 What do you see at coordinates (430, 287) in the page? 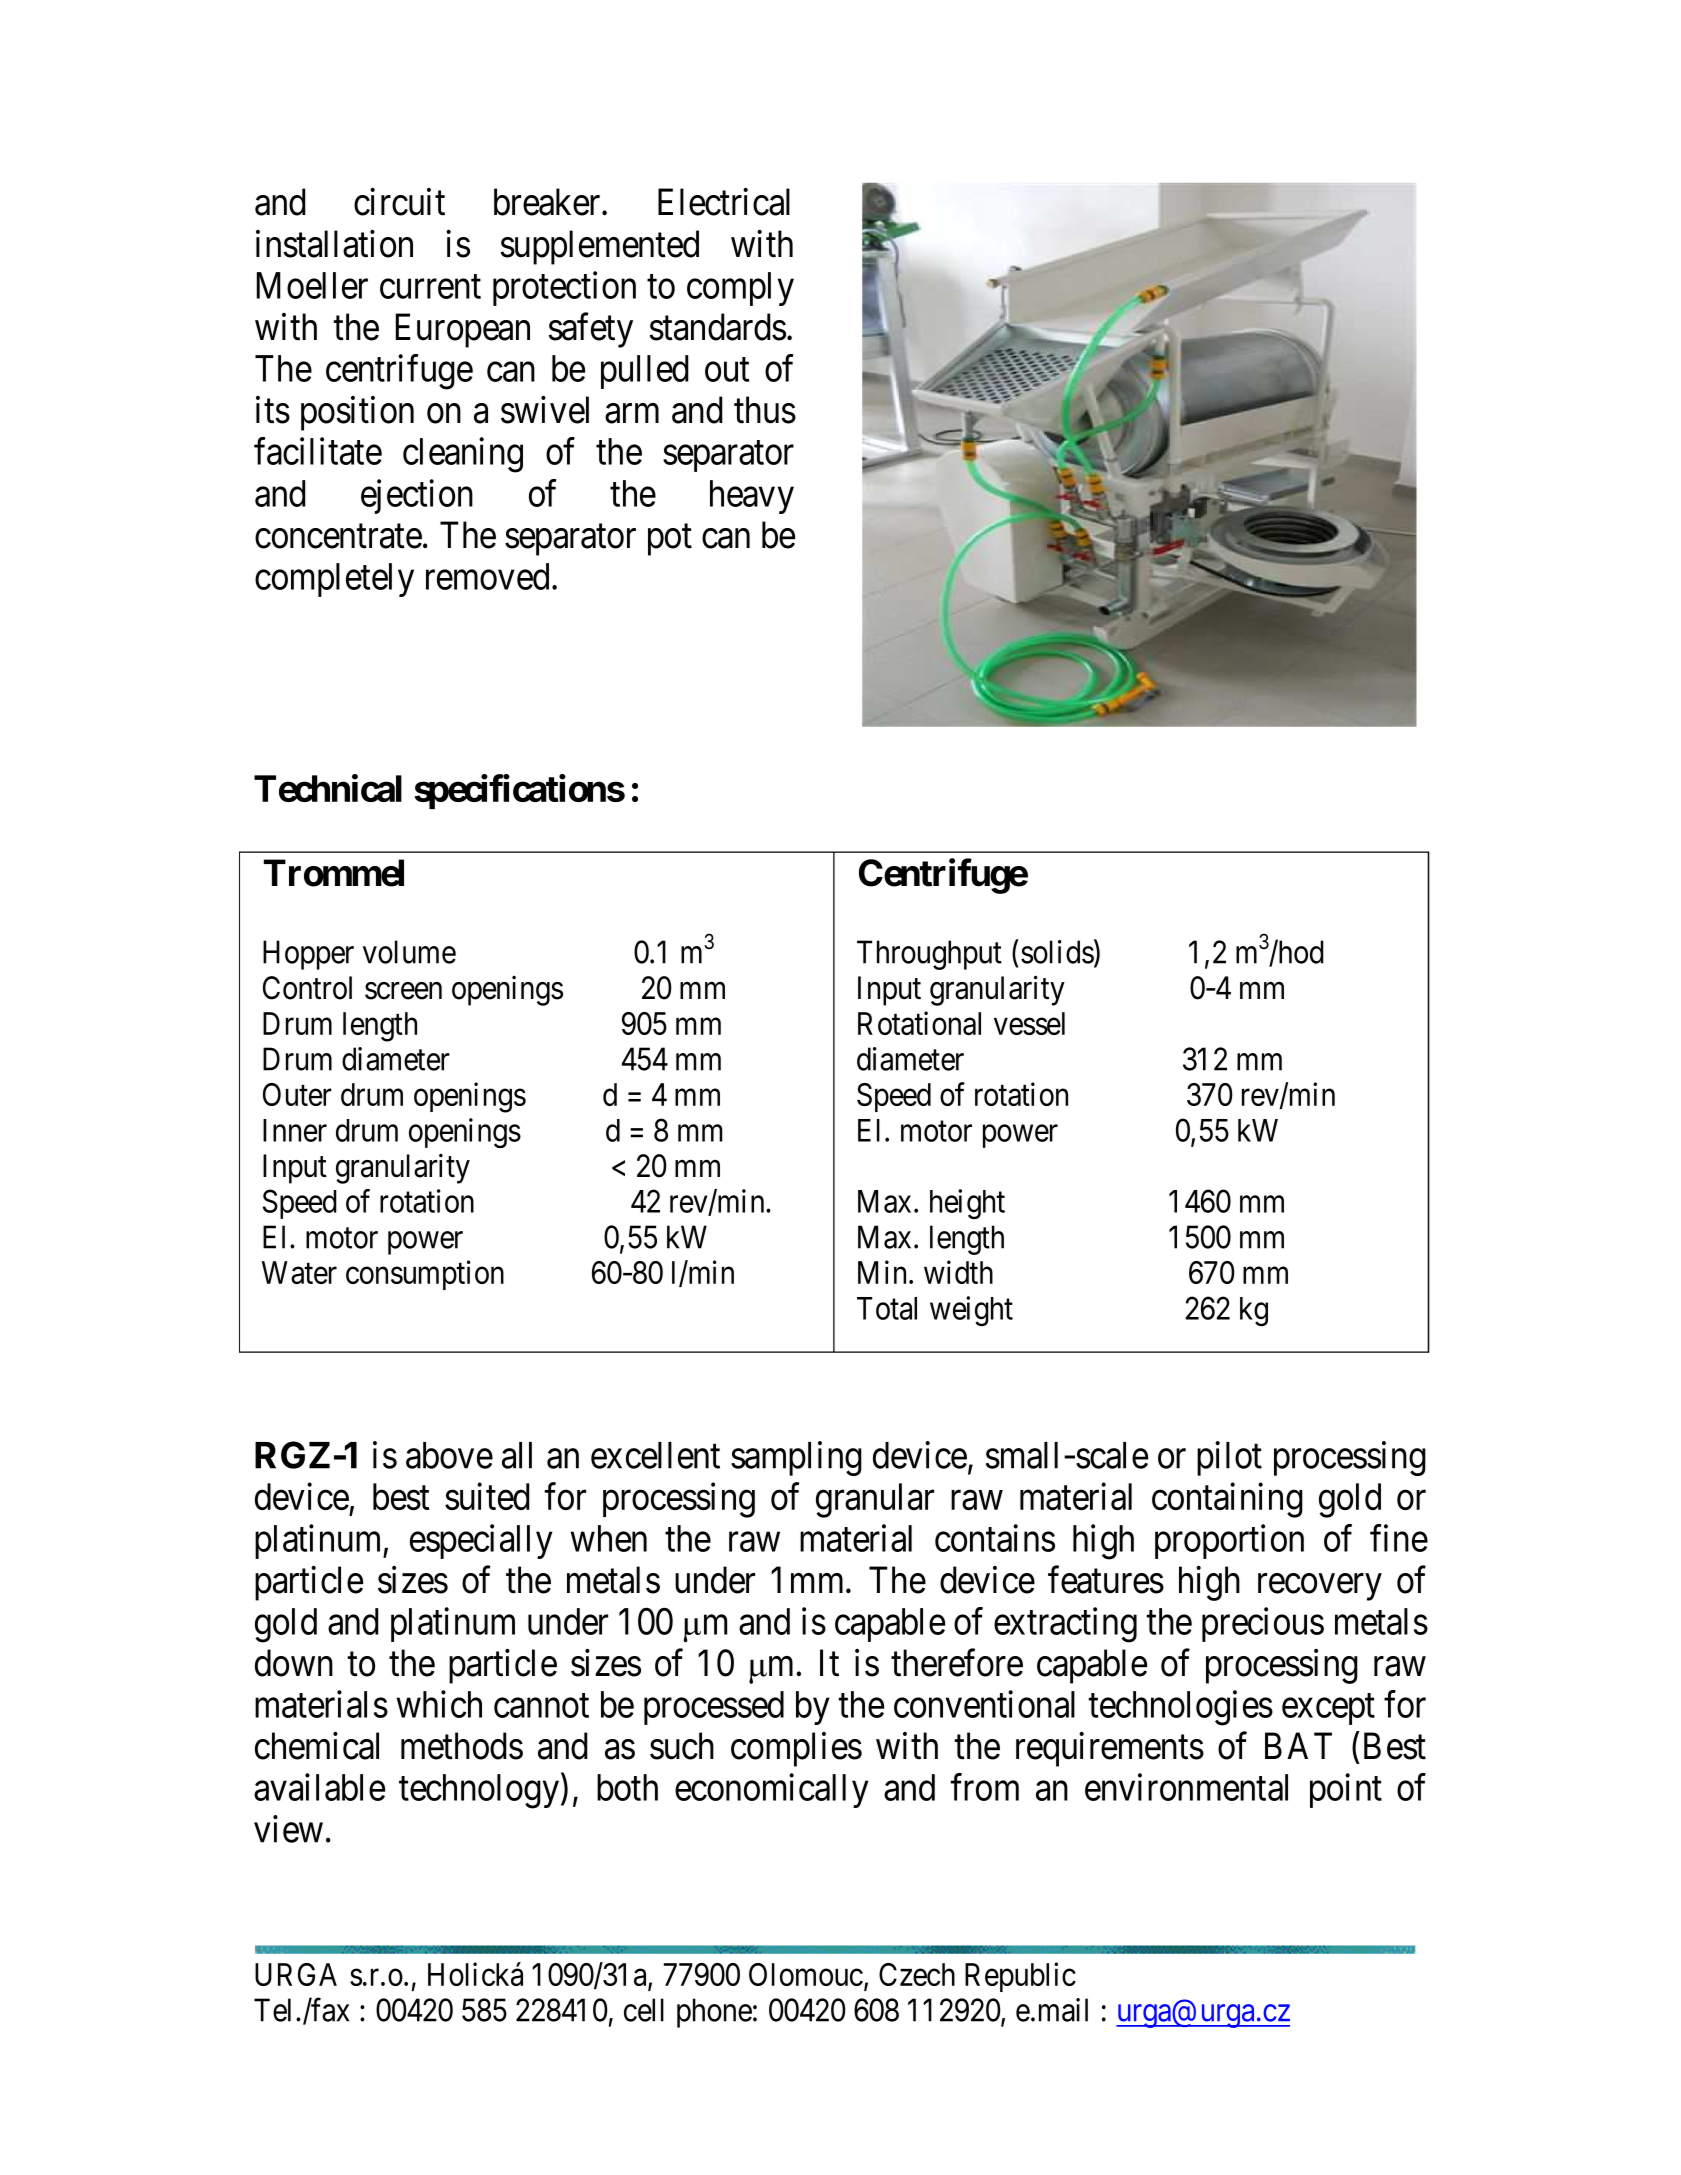
I see `current` at bounding box center [430, 287].
